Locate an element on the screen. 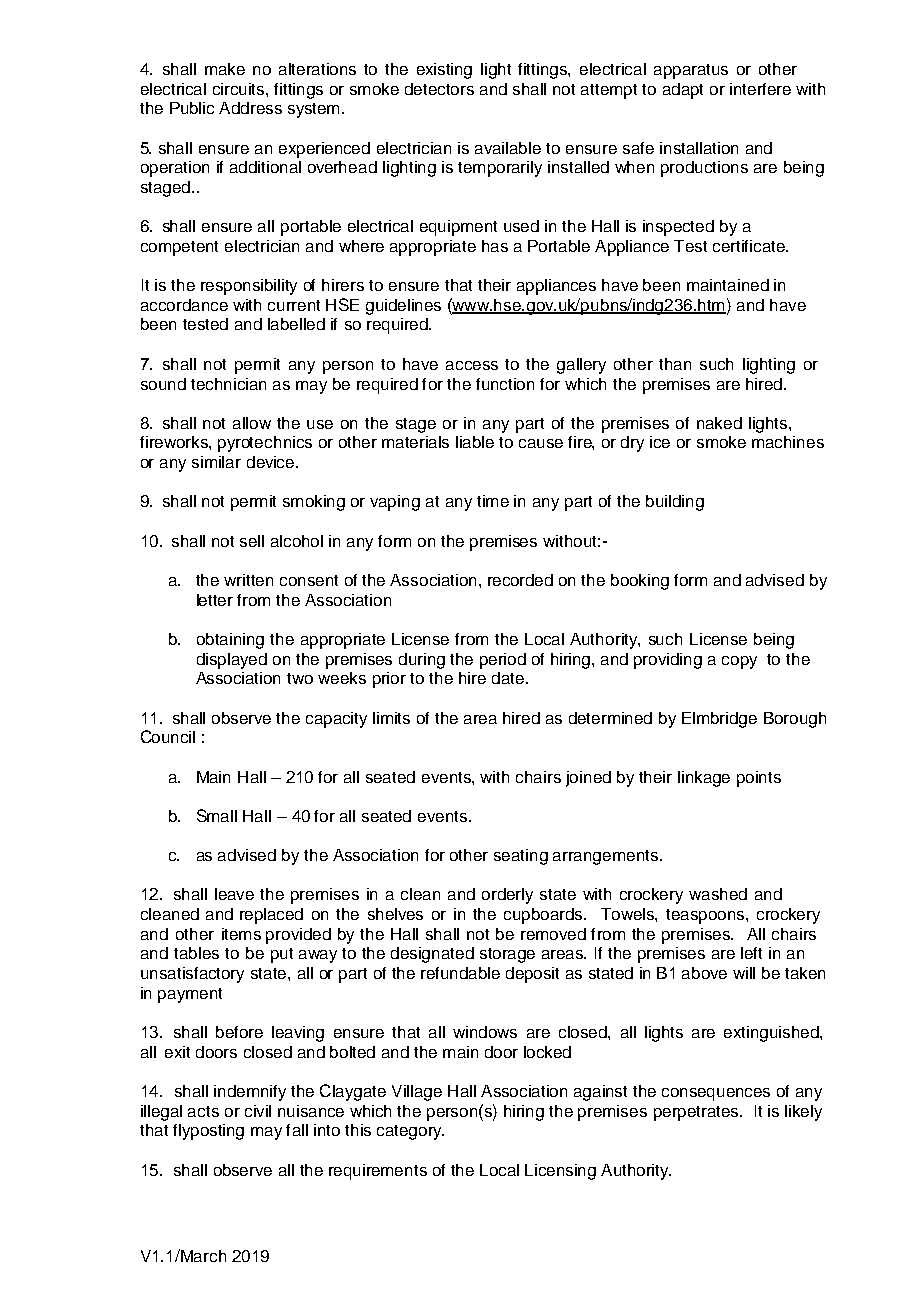 This screenshot has height=1308, width=924. interfere is located at coordinates (760, 89).
